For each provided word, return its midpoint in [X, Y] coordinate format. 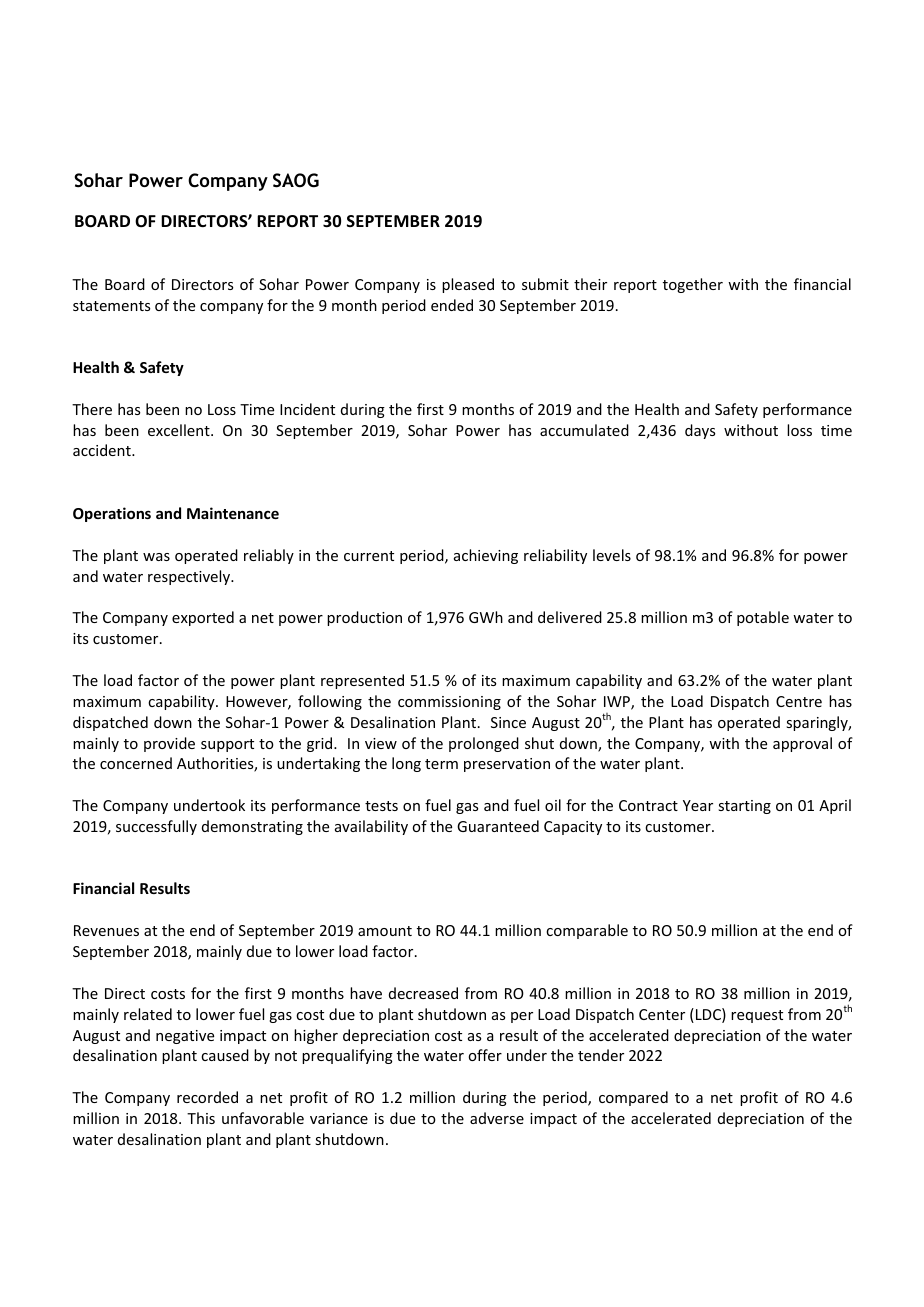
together [693, 285]
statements [111, 306]
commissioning [449, 703]
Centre [799, 701]
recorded [207, 1097]
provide [169, 744]
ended [452, 305]
